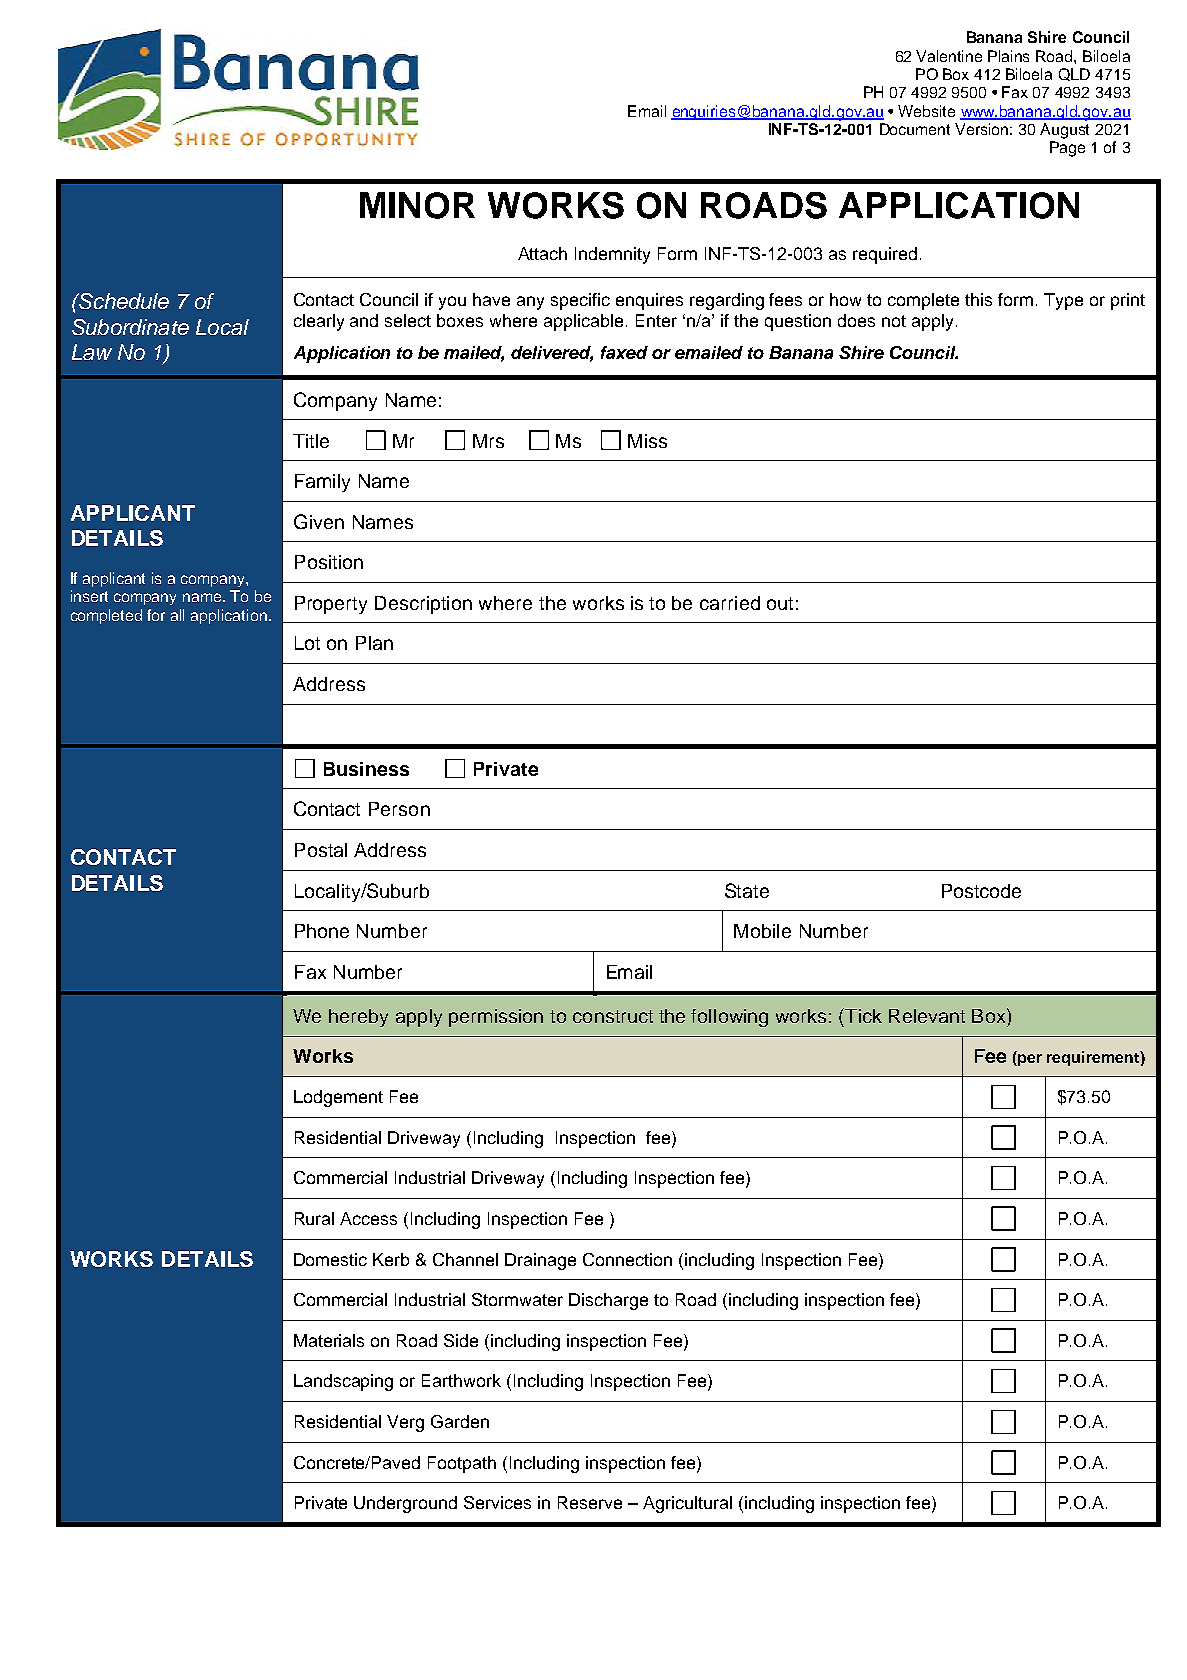 The height and width of the screenshot is (1680, 1187). Describe the element at coordinates (612, 255) in the screenshot. I see `Indemnity` at that location.
